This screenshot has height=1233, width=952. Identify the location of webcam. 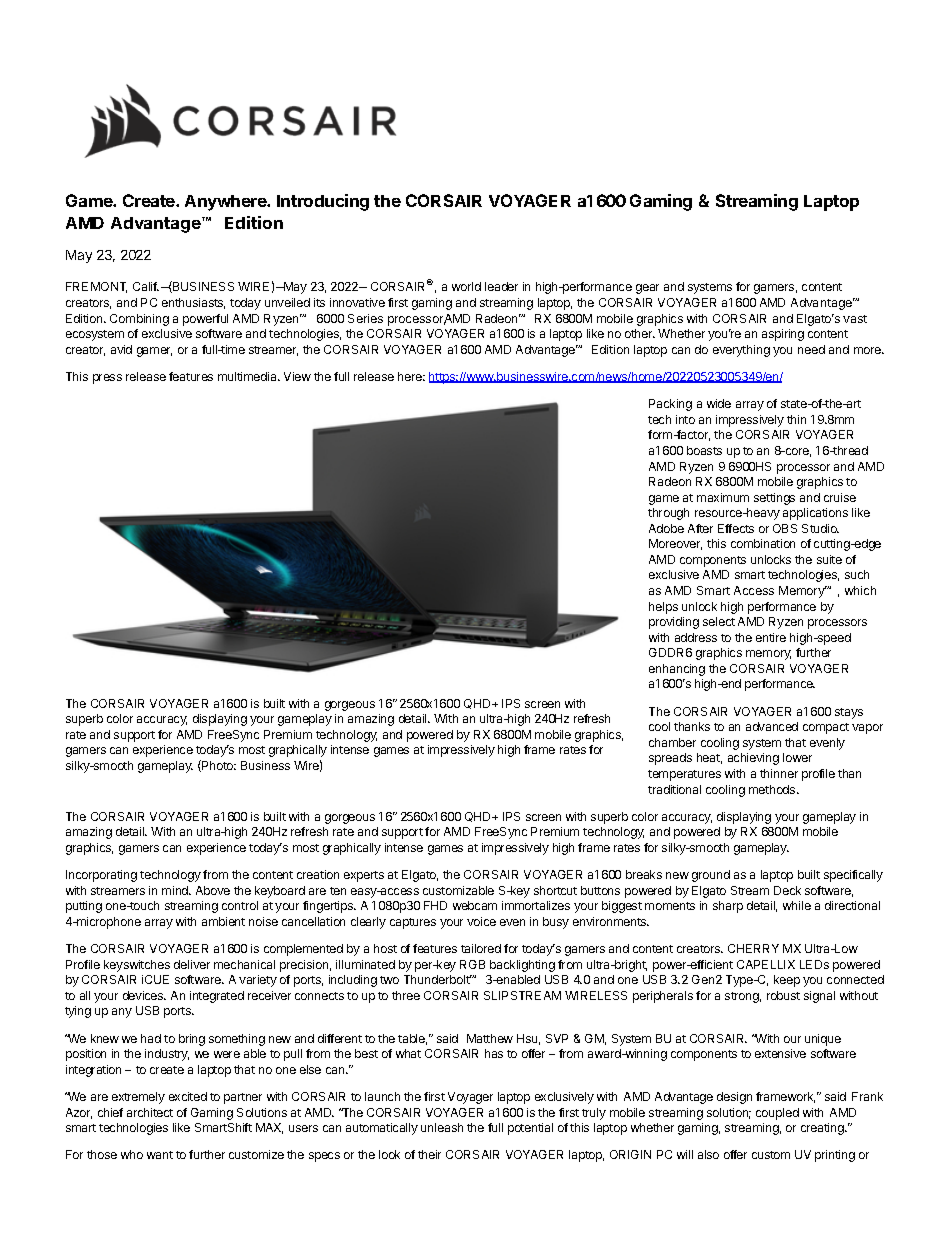
(475, 905).
